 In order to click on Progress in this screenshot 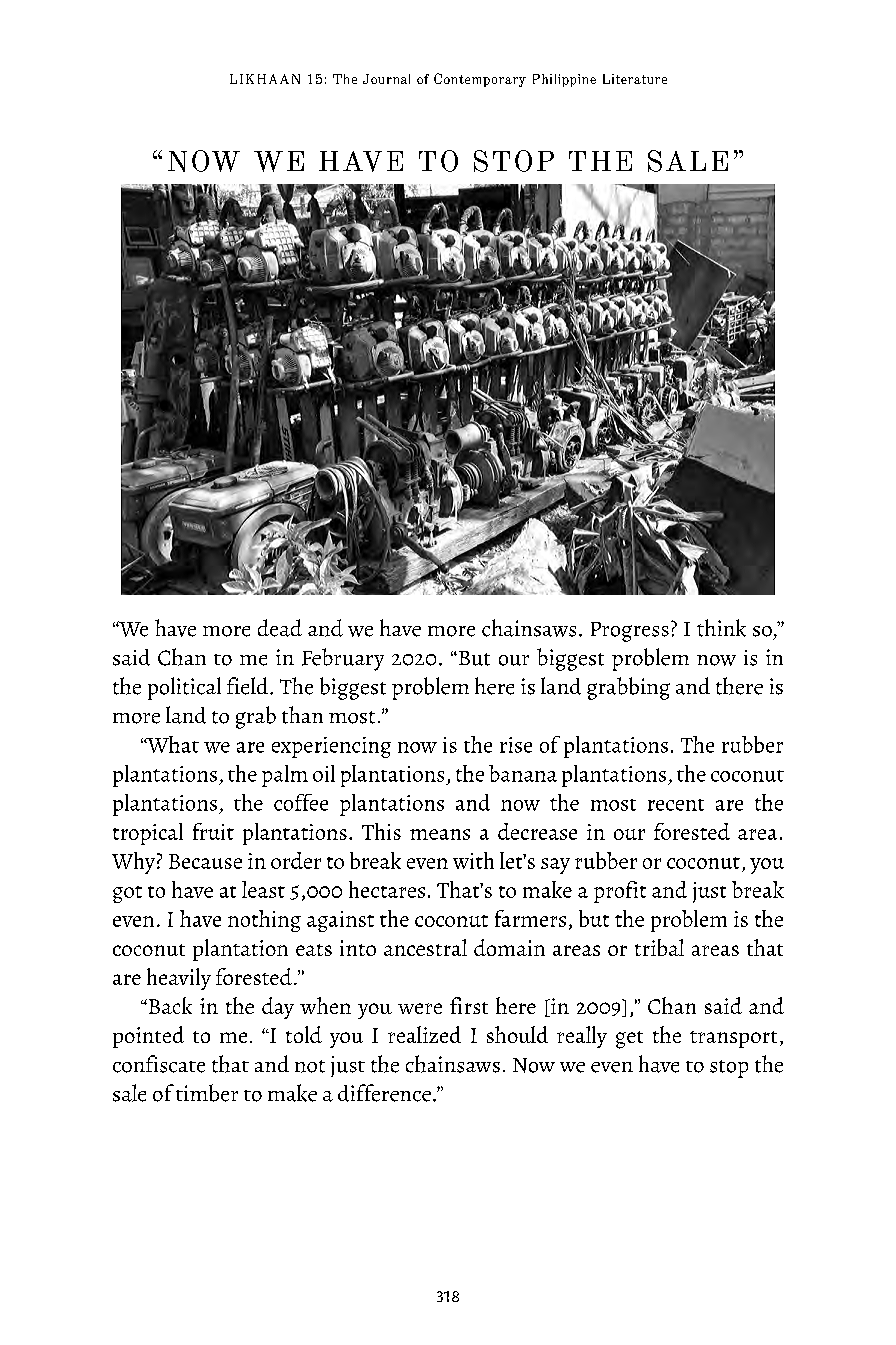, I will do `click(630, 632)`.
